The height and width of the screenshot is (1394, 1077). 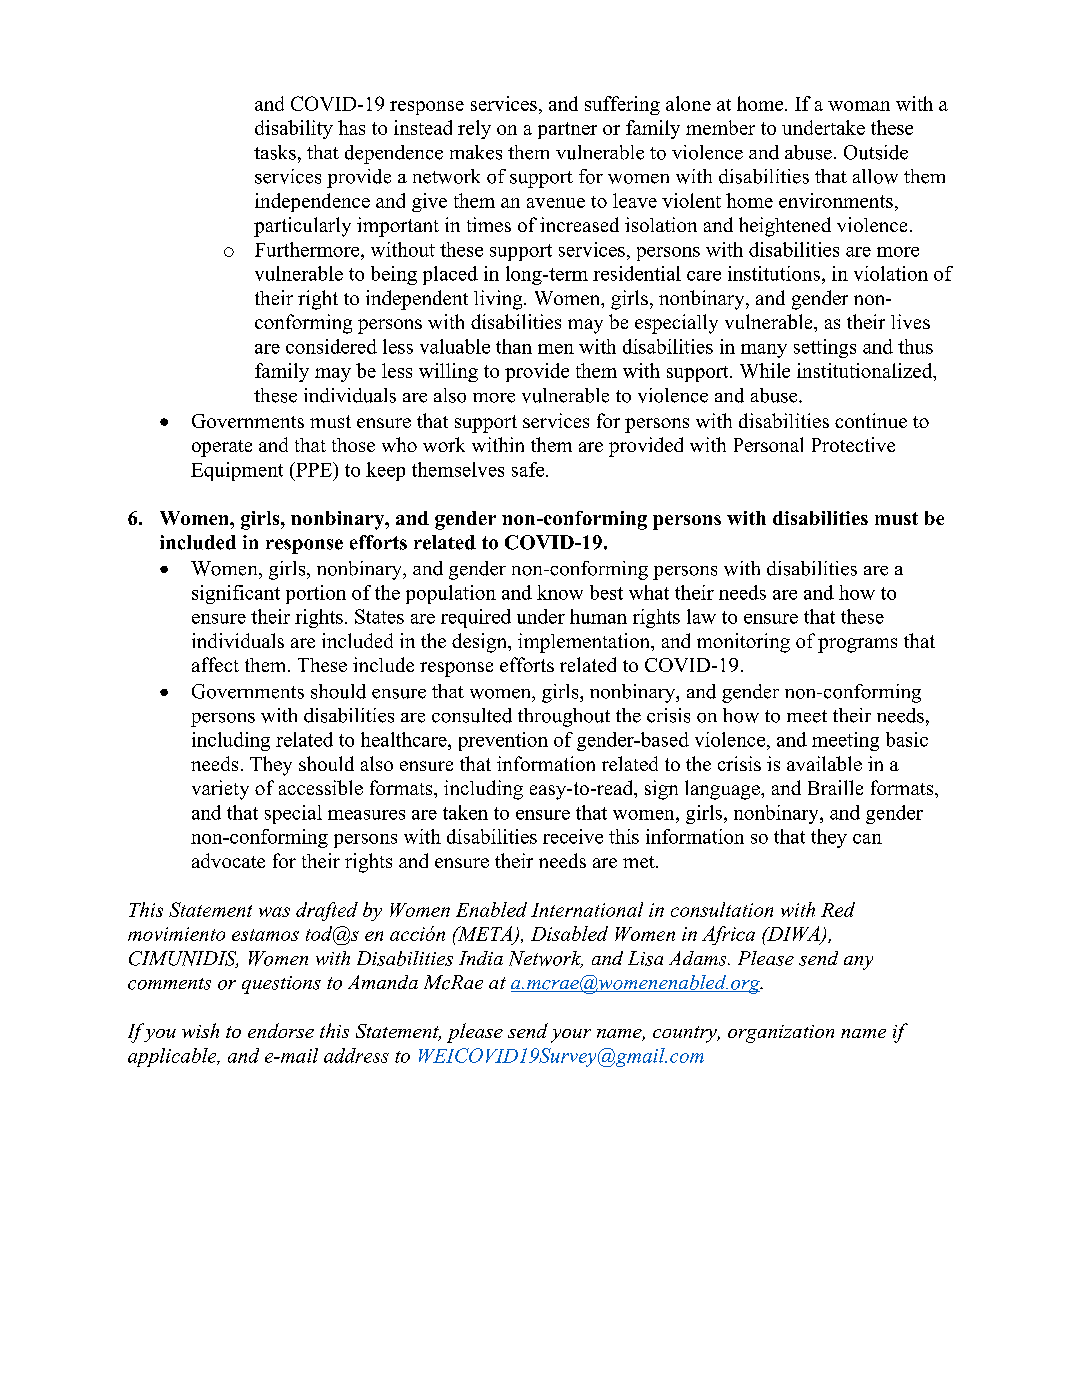 I want to click on considered, so click(x=331, y=346).
